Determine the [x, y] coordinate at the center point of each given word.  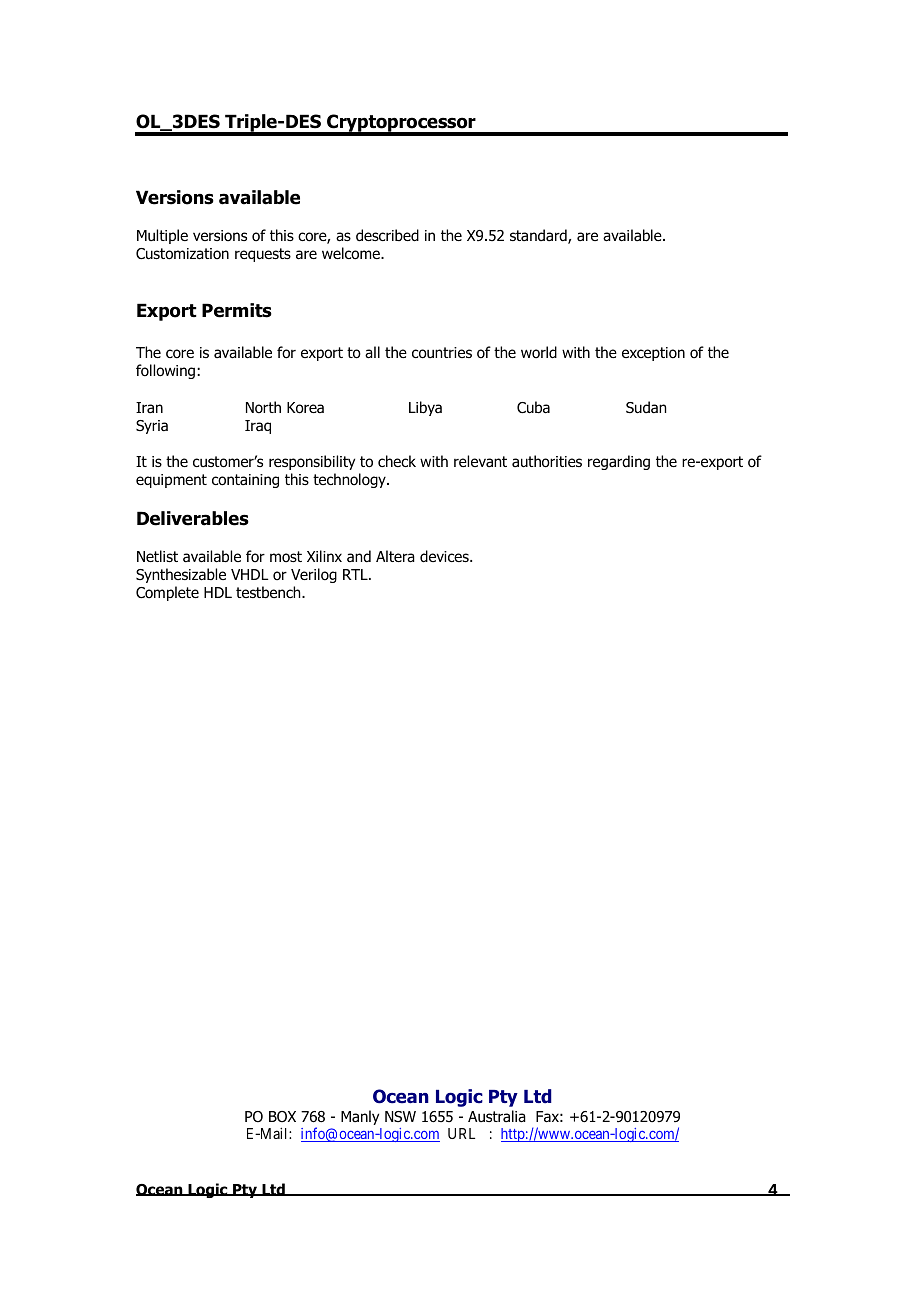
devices [445, 556]
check [397, 461]
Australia [497, 1116]
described [387, 235]
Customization [182, 254]
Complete [167, 593]
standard [539, 236]
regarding [619, 462]
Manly [360, 1117]
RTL [356, 574]
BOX [282, 1117]
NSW [400, 1116]
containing [245, 481]
